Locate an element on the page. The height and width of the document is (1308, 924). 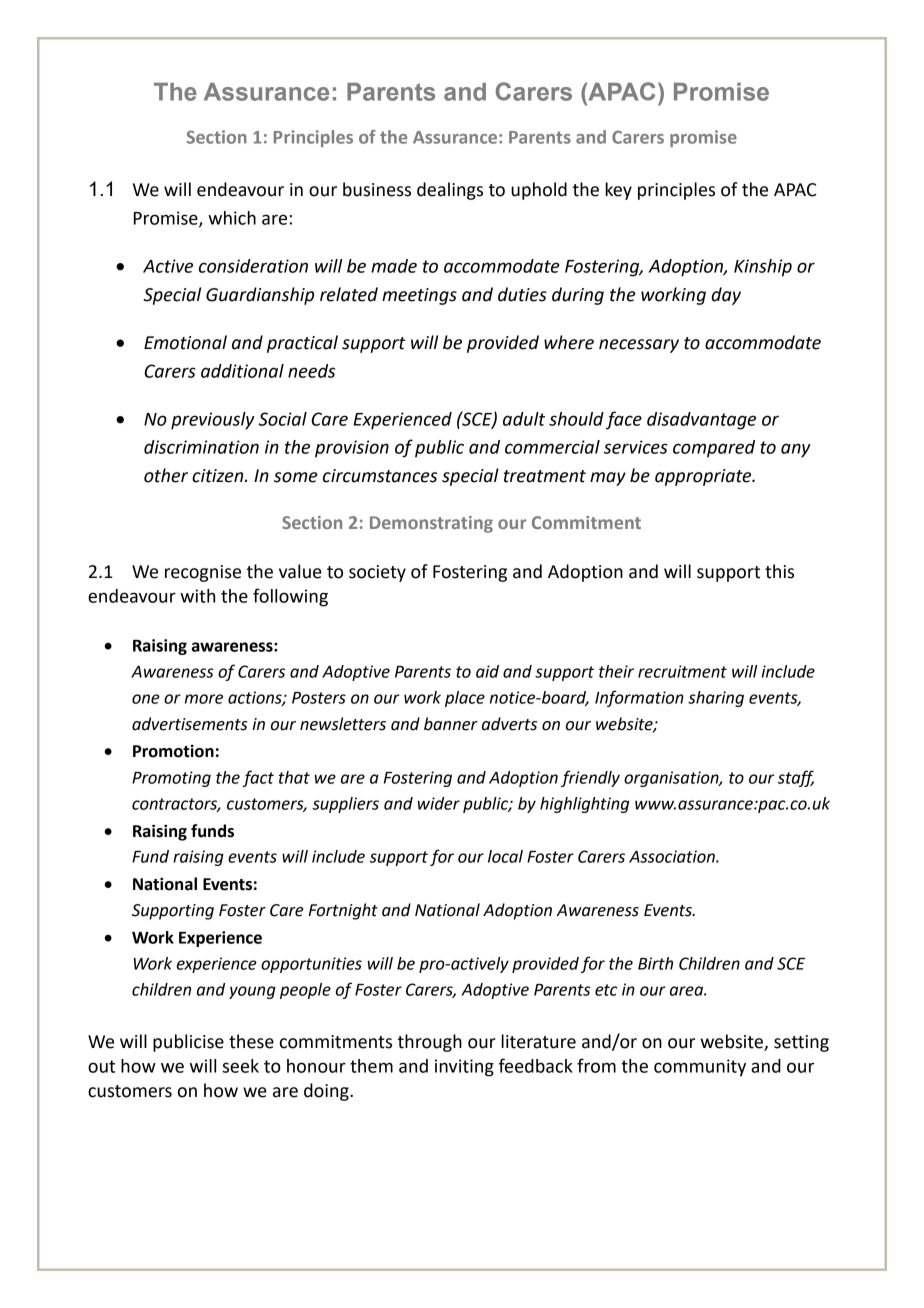
seek is located at coordinates (240, 1066).
